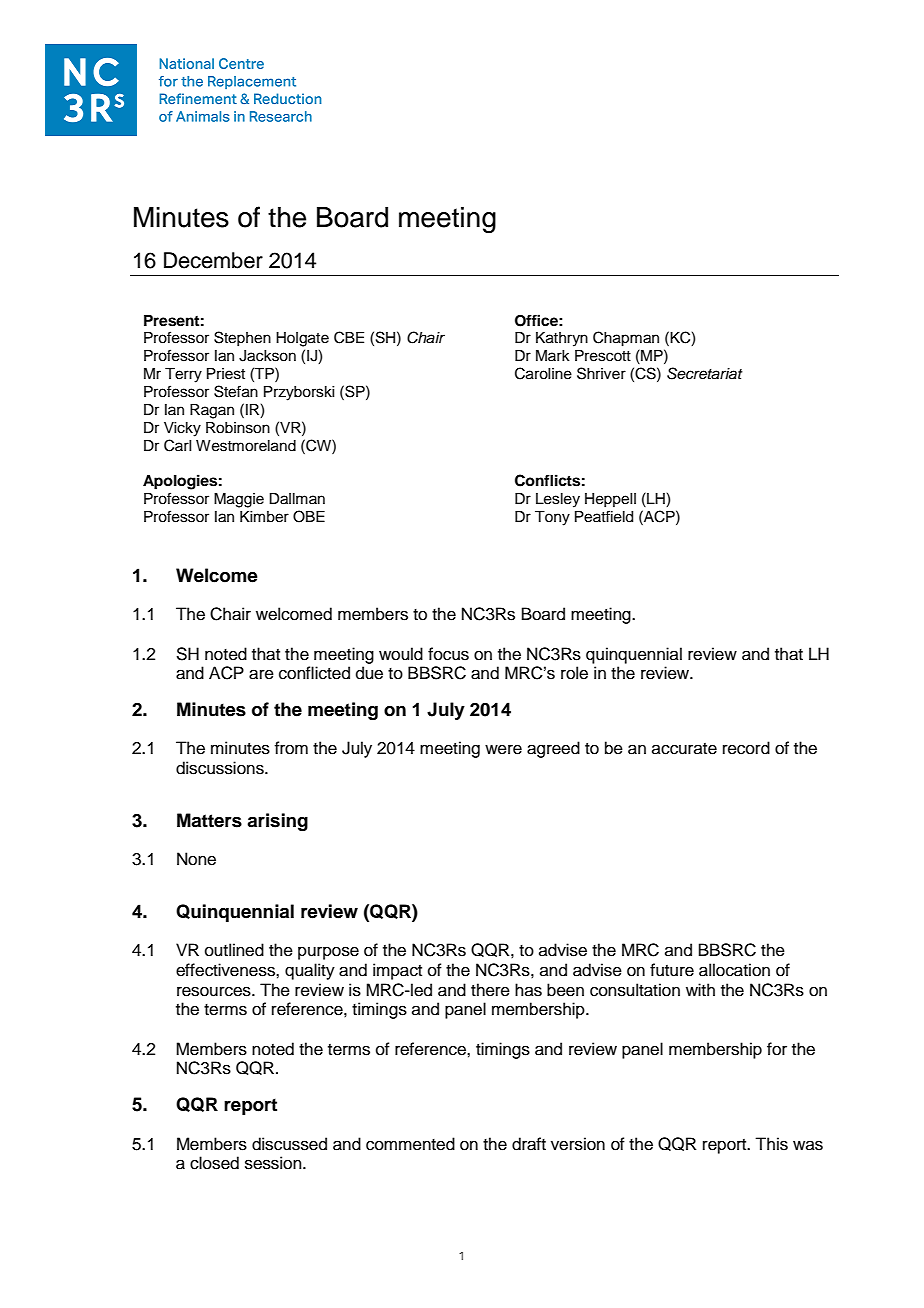 This screenshot has width=924, height=1308. What do you see at coordinates (213, 260) in the screenshot?
I see `December` at bounding box center [213, 260].
